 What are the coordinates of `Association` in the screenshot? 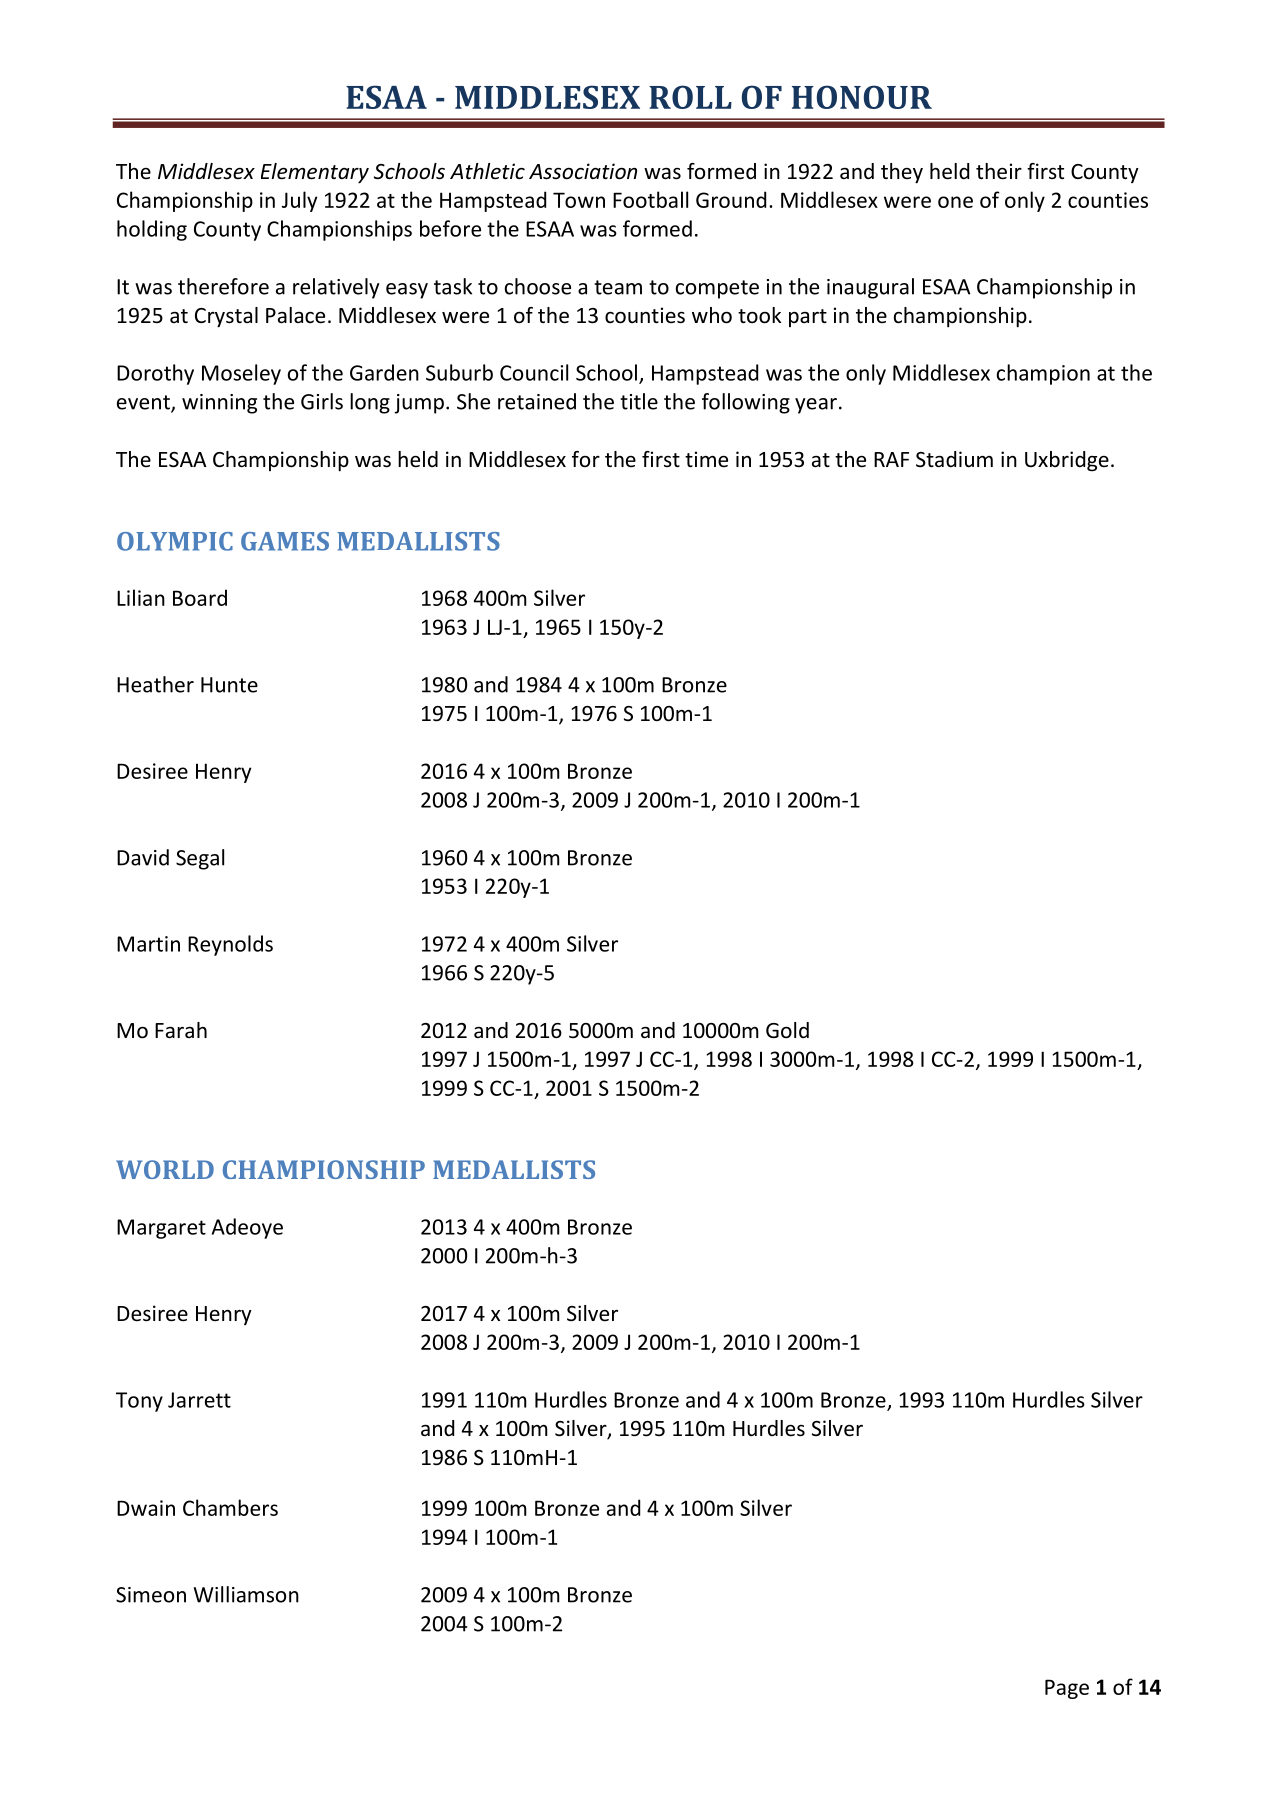 It's located at (583, 171).
